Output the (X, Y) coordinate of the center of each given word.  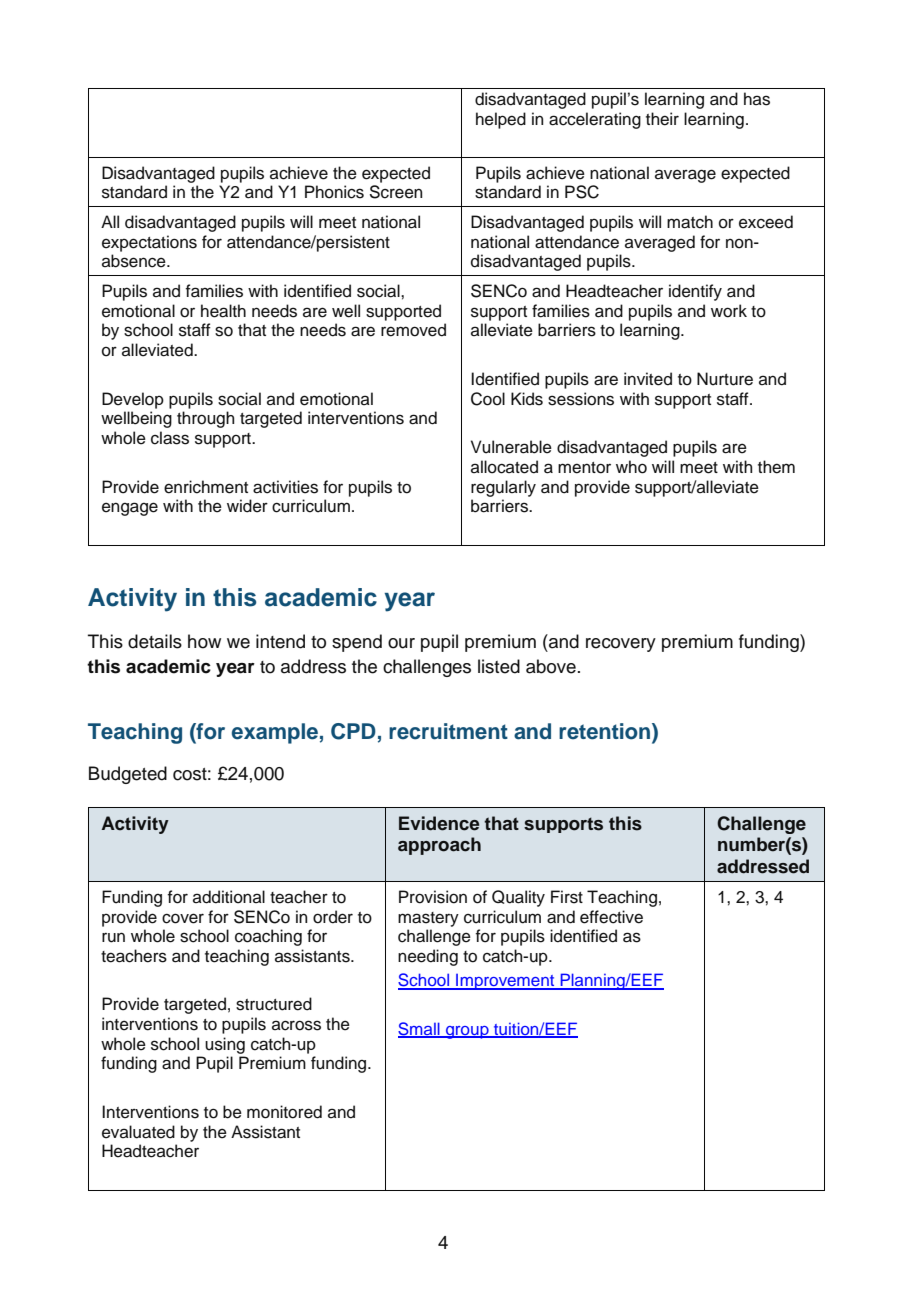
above (551, 666)
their (662, 119)
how (204, 641)
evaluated (138, 1132)
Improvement (505, 982)
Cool (488, 399)
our (401, 643)
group (467, 1032)
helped (501, 120)
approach (439, 846)
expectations (149, 243)
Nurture (725, 379)
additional (229, 897)
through (205, 419)
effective (611, 917)
